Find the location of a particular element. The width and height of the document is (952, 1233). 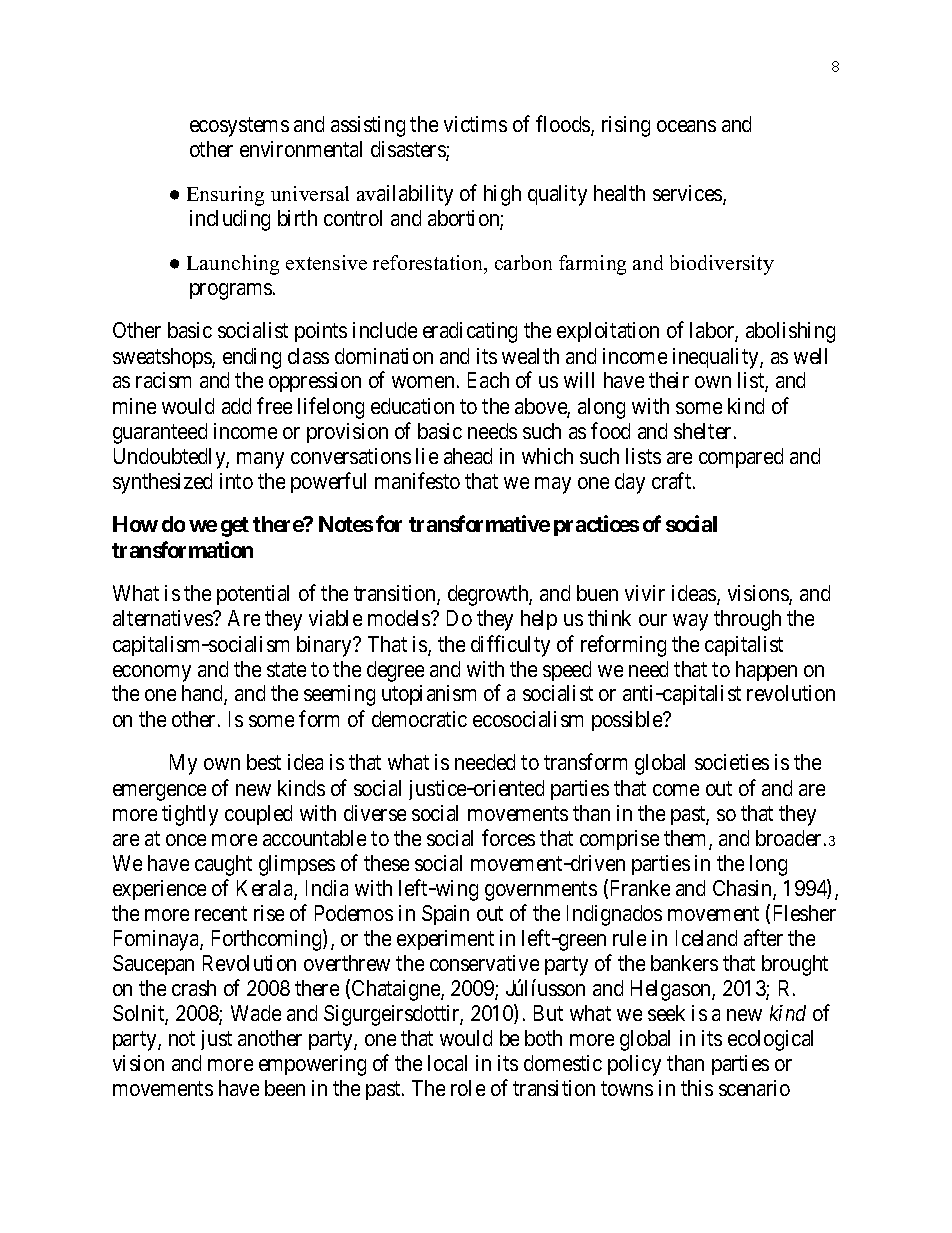

compared is located at coordinates (741, 458).
